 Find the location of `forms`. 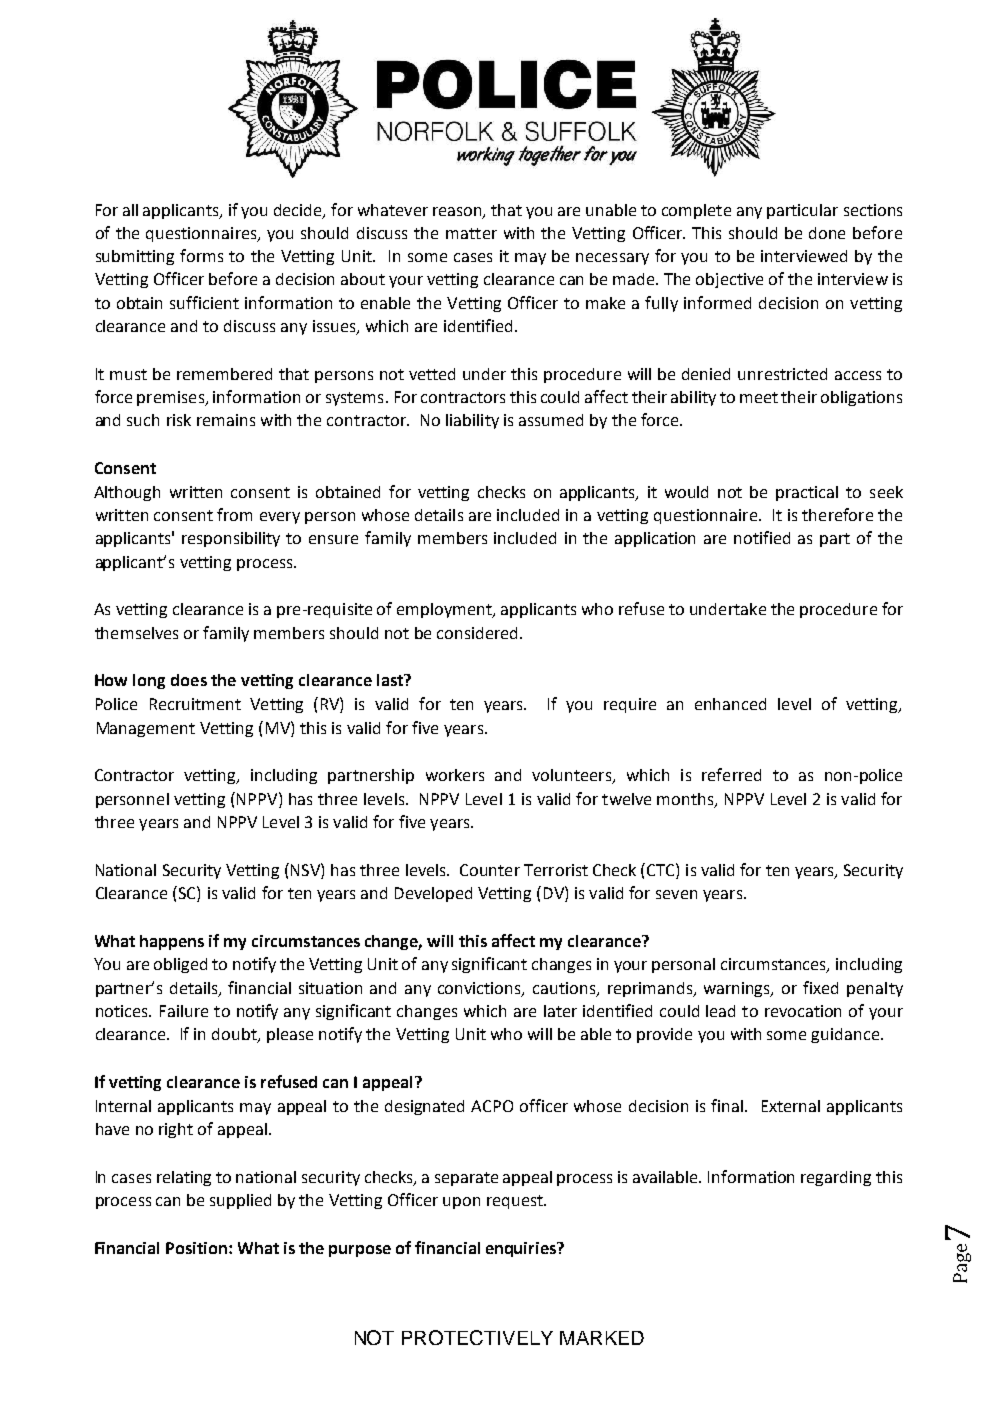

forms is located at coordinates (201, 255).
